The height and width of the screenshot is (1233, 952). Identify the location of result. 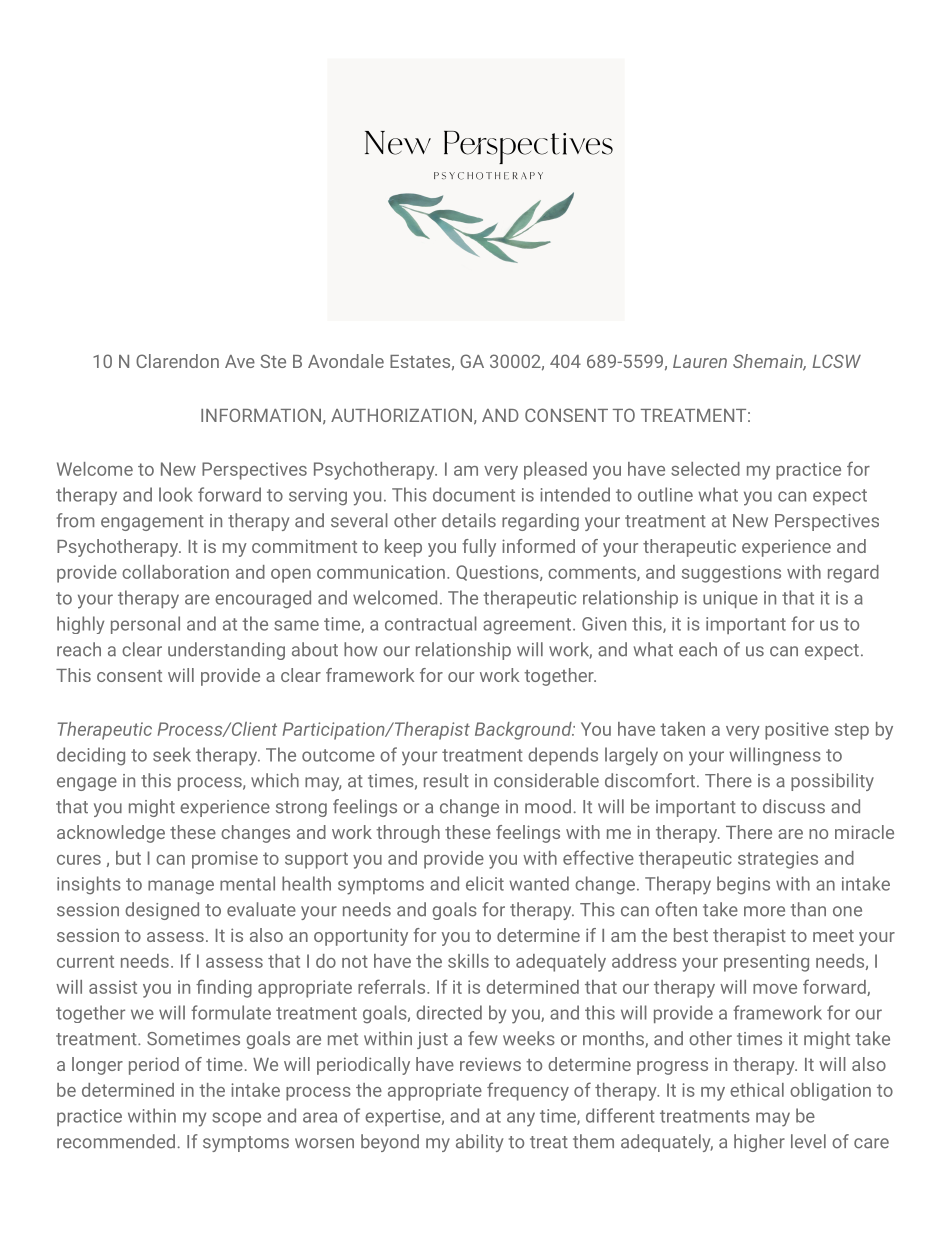
(446, 780).
